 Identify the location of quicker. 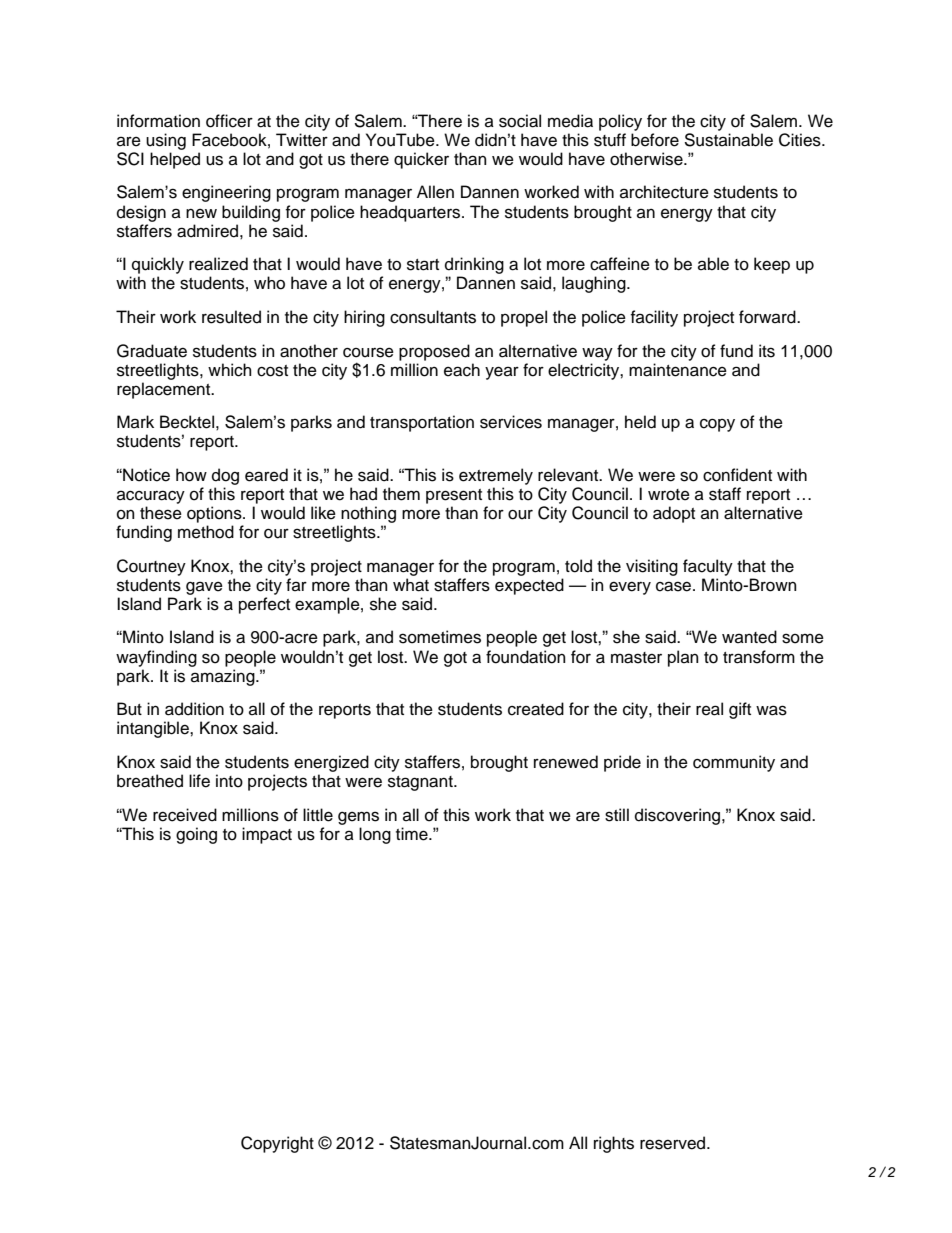
(421, 160).
